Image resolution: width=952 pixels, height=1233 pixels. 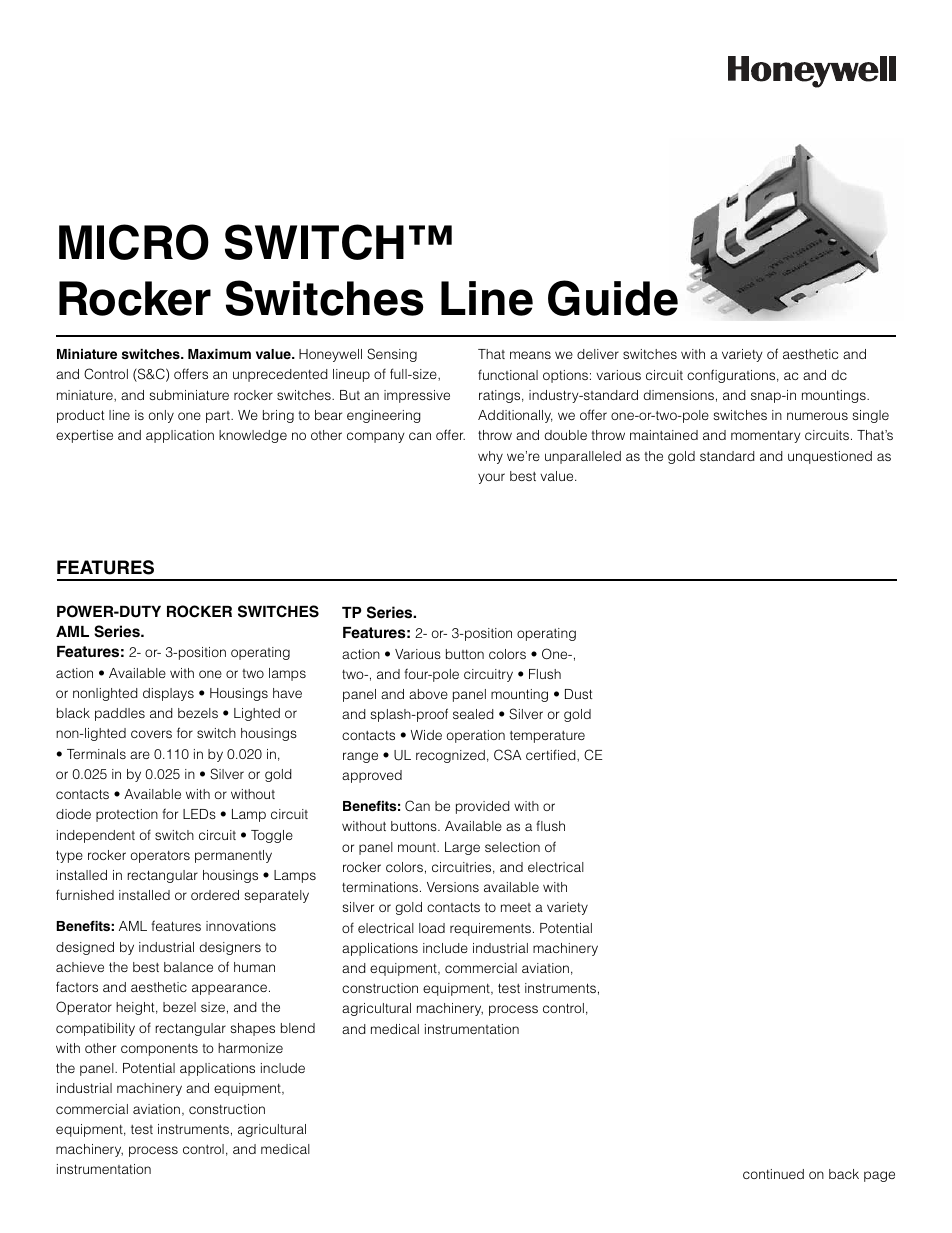 I want to click on MICRO, so click(x=134, y=242).
